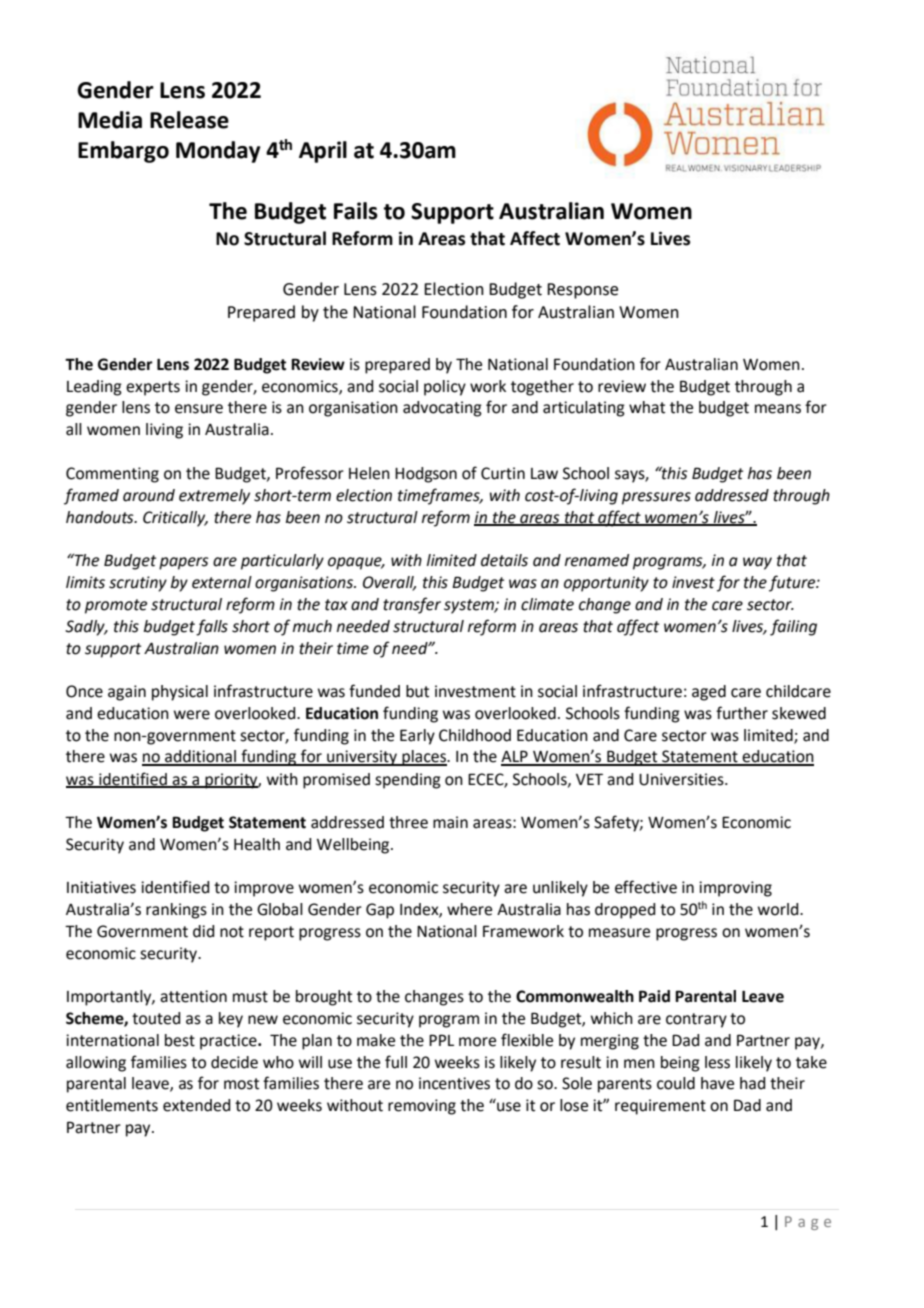 This page has height=1308, width=924. What do you see at coordinates (682, 779) in the page?
I see `Universities` at bounding box center [682, 779].
